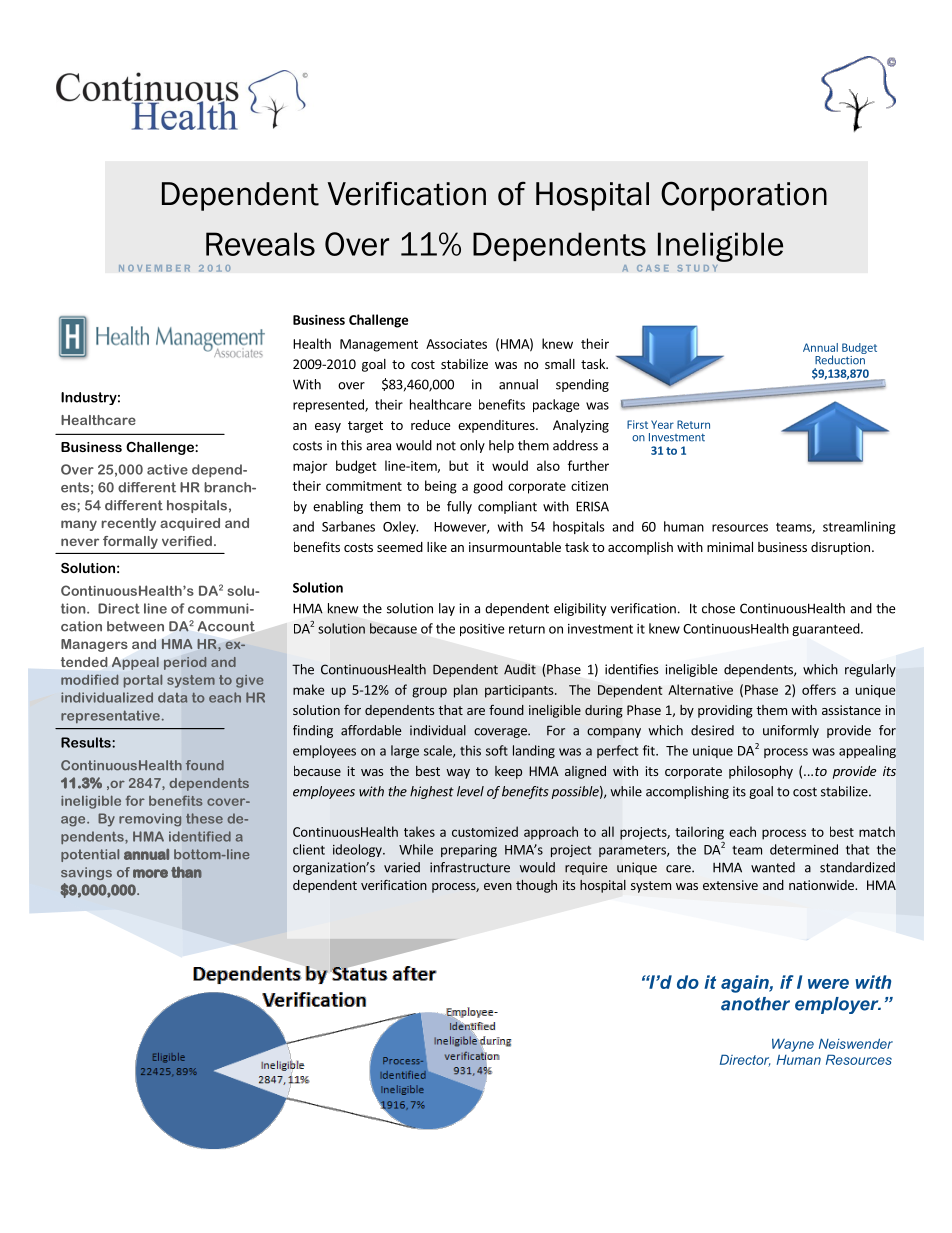 Image resolution: width=952 pixels, height=1233 pixels. Describe the element at coordinates (485, 831) in the page. I see `customized` at that location.
